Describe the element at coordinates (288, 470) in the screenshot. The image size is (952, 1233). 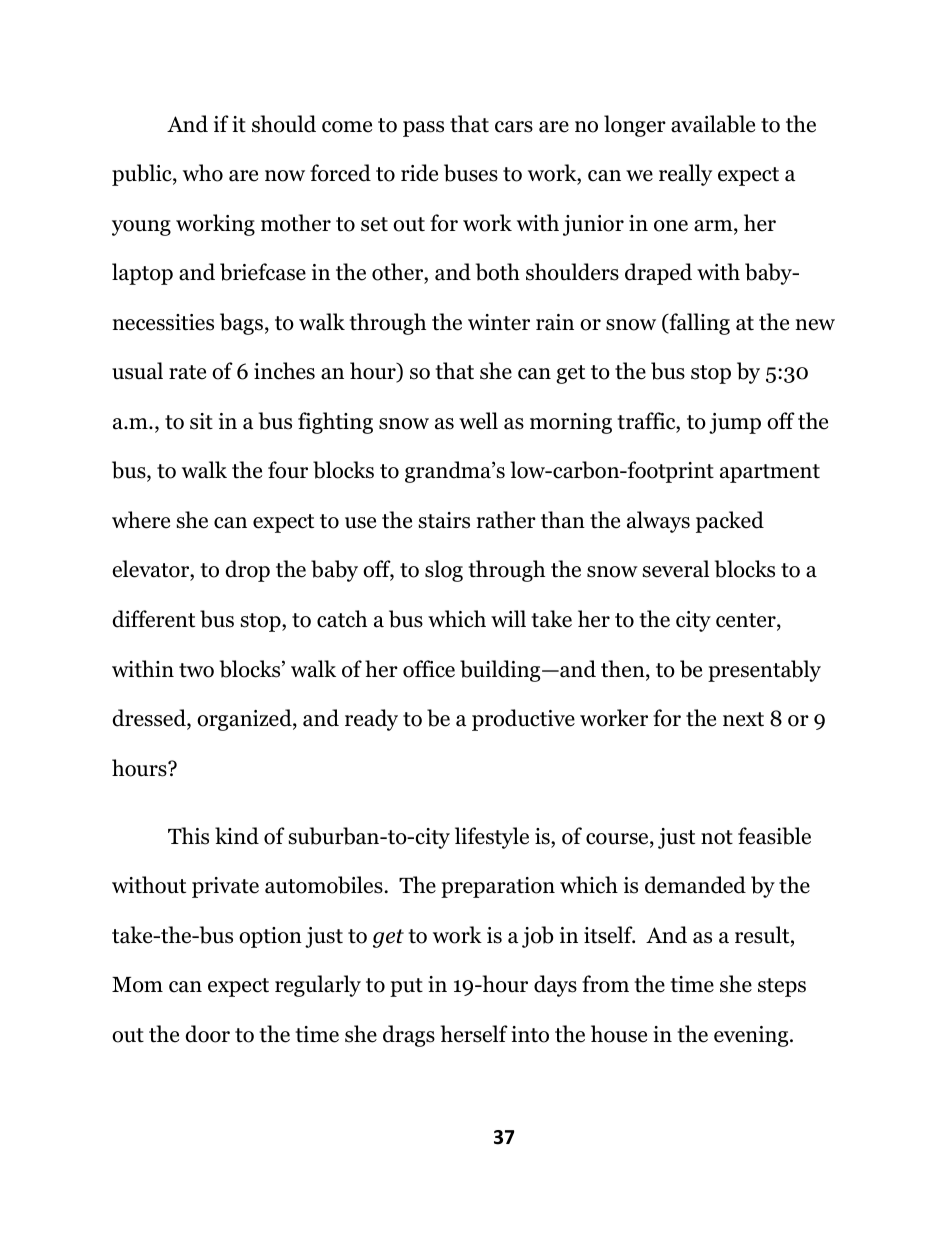
I see `four` at that location.
